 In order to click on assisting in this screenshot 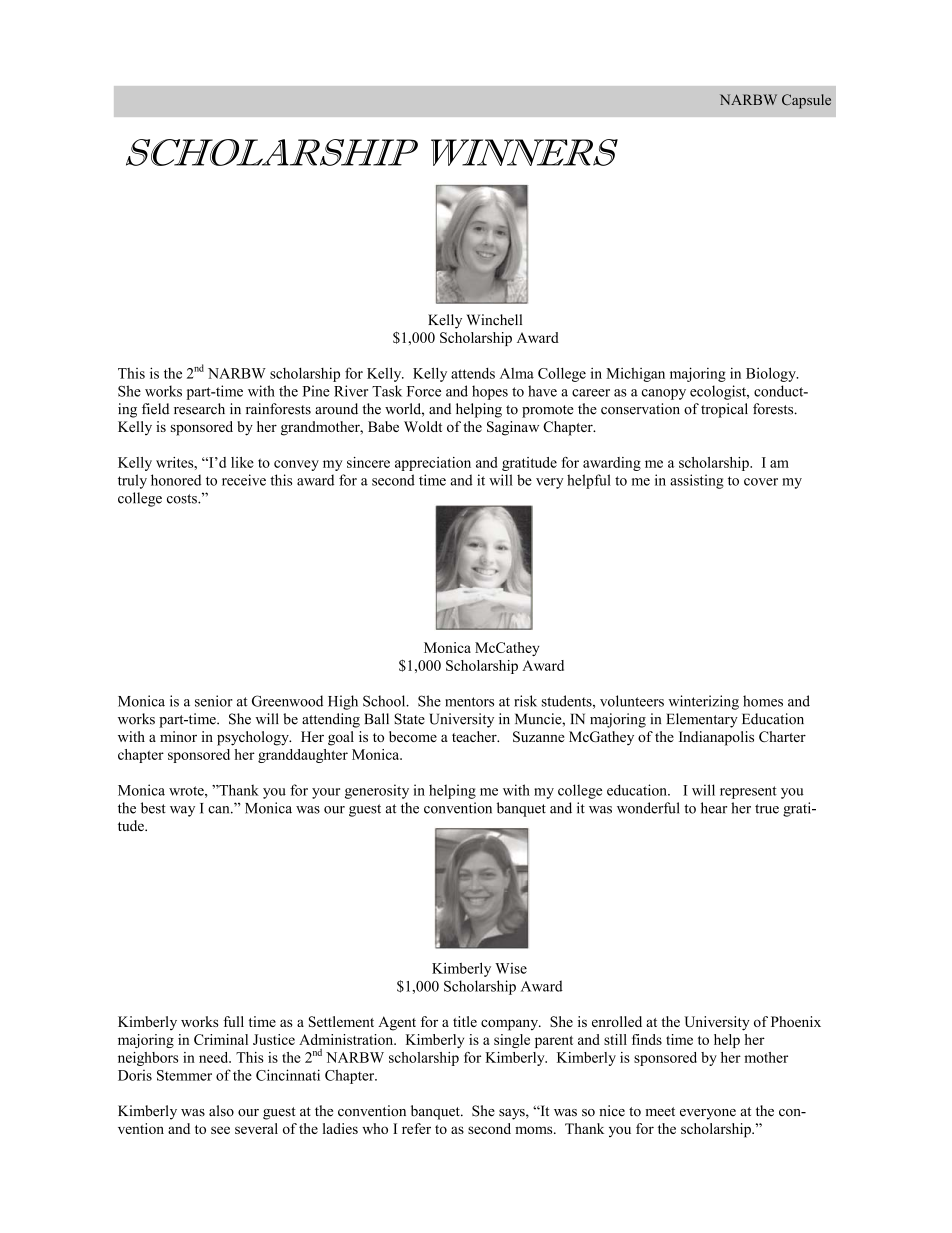, I will do `click(697, 481)`.
